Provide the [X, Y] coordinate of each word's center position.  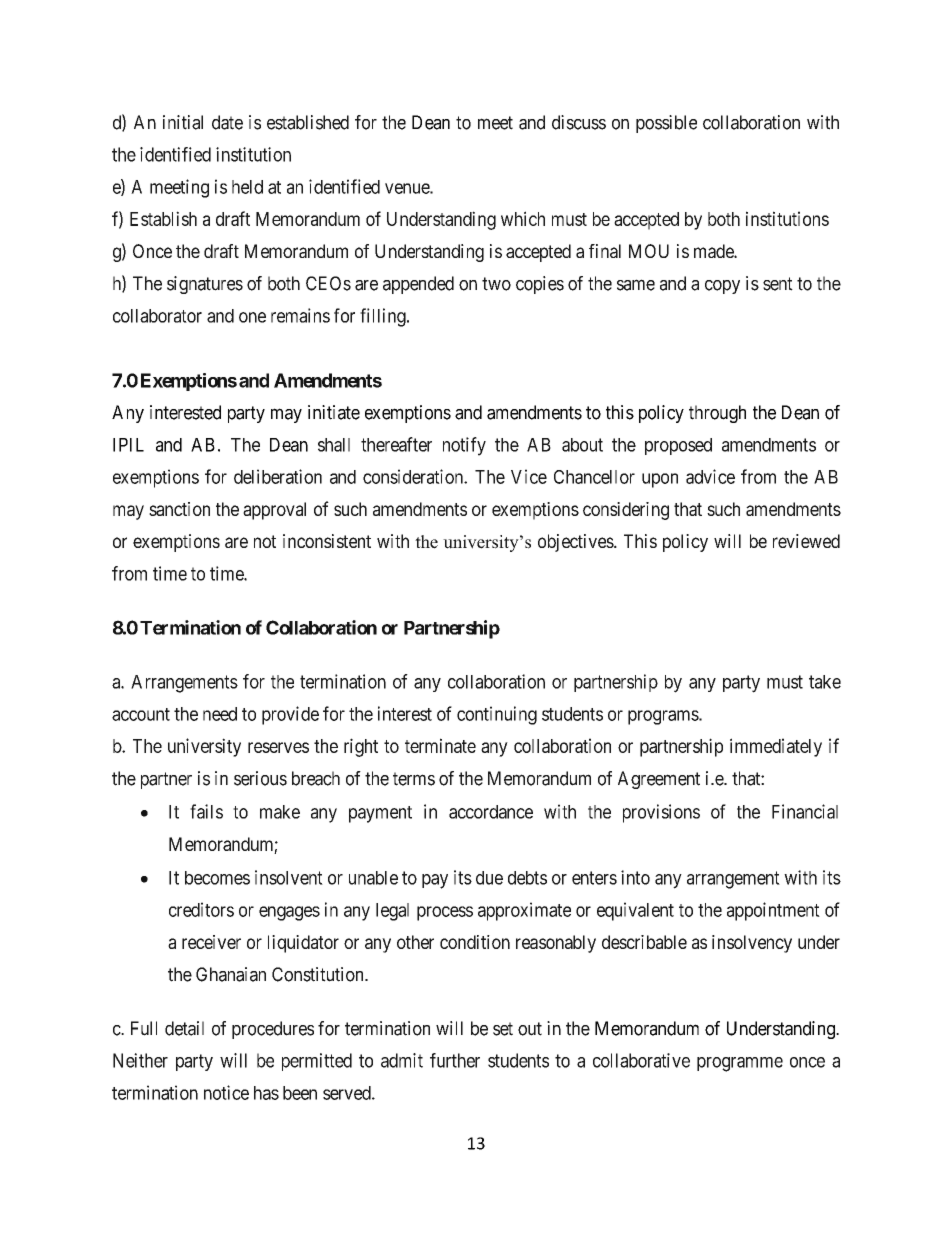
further [455, 1060]
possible [666, 124]
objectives [576, 543]
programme [740, 1064]
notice [226, 1092]
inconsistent [327, 541]
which [523, 218]
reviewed [806, 541]
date [227, 122]
